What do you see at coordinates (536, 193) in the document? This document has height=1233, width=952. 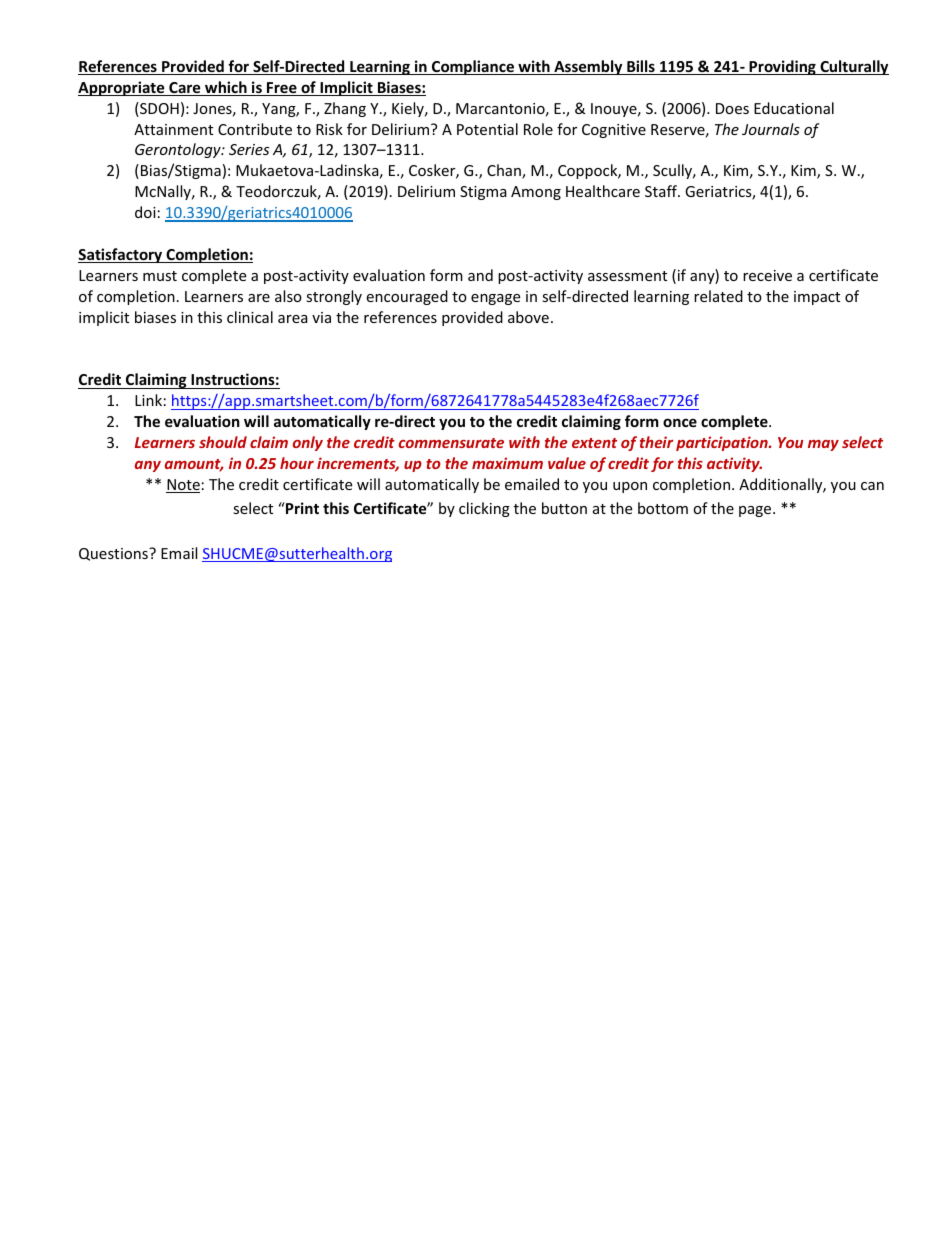 I see `Among` at bounding box center [536, 193].
